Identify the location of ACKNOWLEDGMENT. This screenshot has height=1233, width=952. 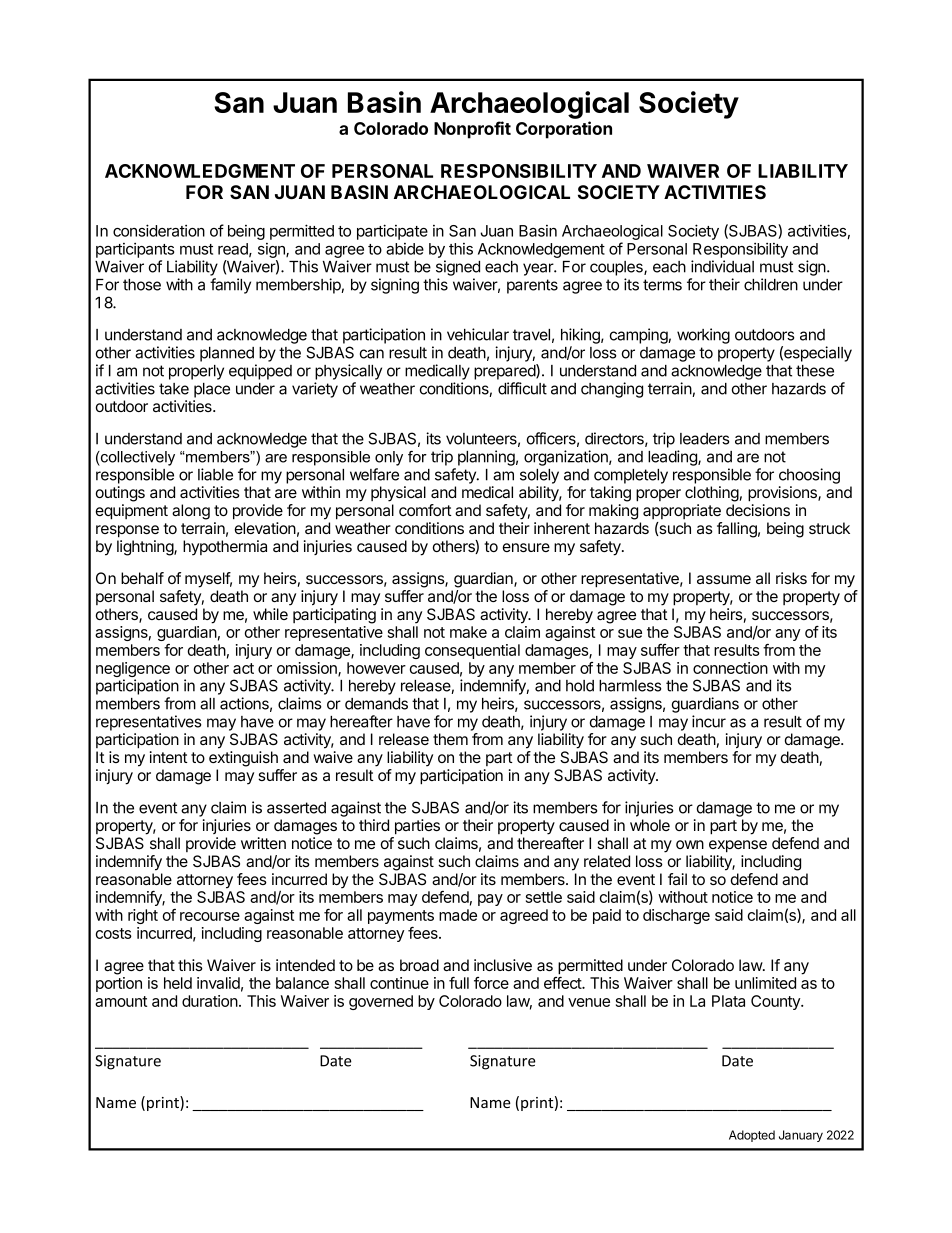
(200, 171).
